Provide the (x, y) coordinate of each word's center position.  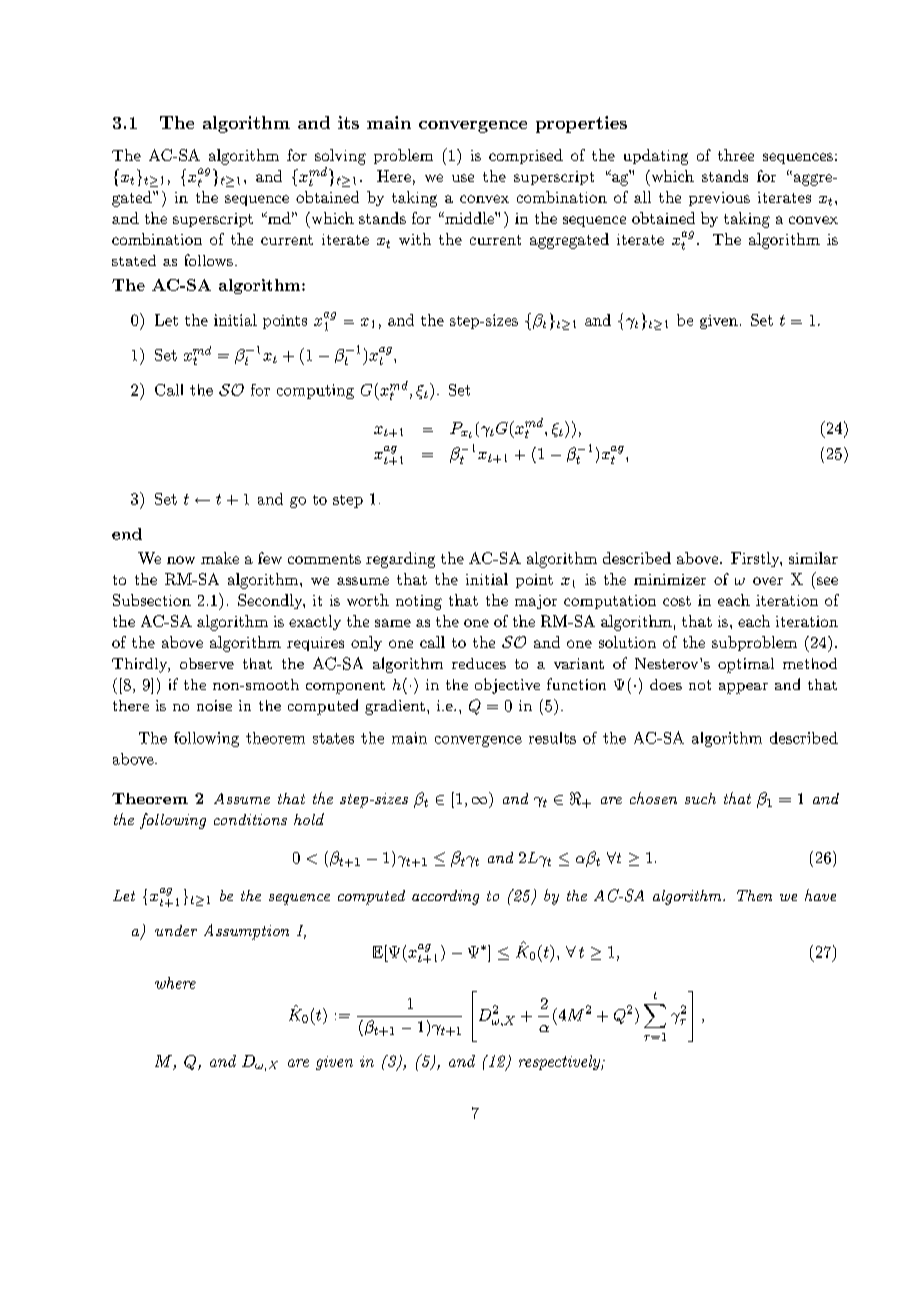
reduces (479, 663)
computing (315, 391)
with (415, 239)
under (176, 930)
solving (340, 157)
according (445, 897)
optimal (746, 665)
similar (813, 558)
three (736, 155)
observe (207, 663)
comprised (526, 156)
